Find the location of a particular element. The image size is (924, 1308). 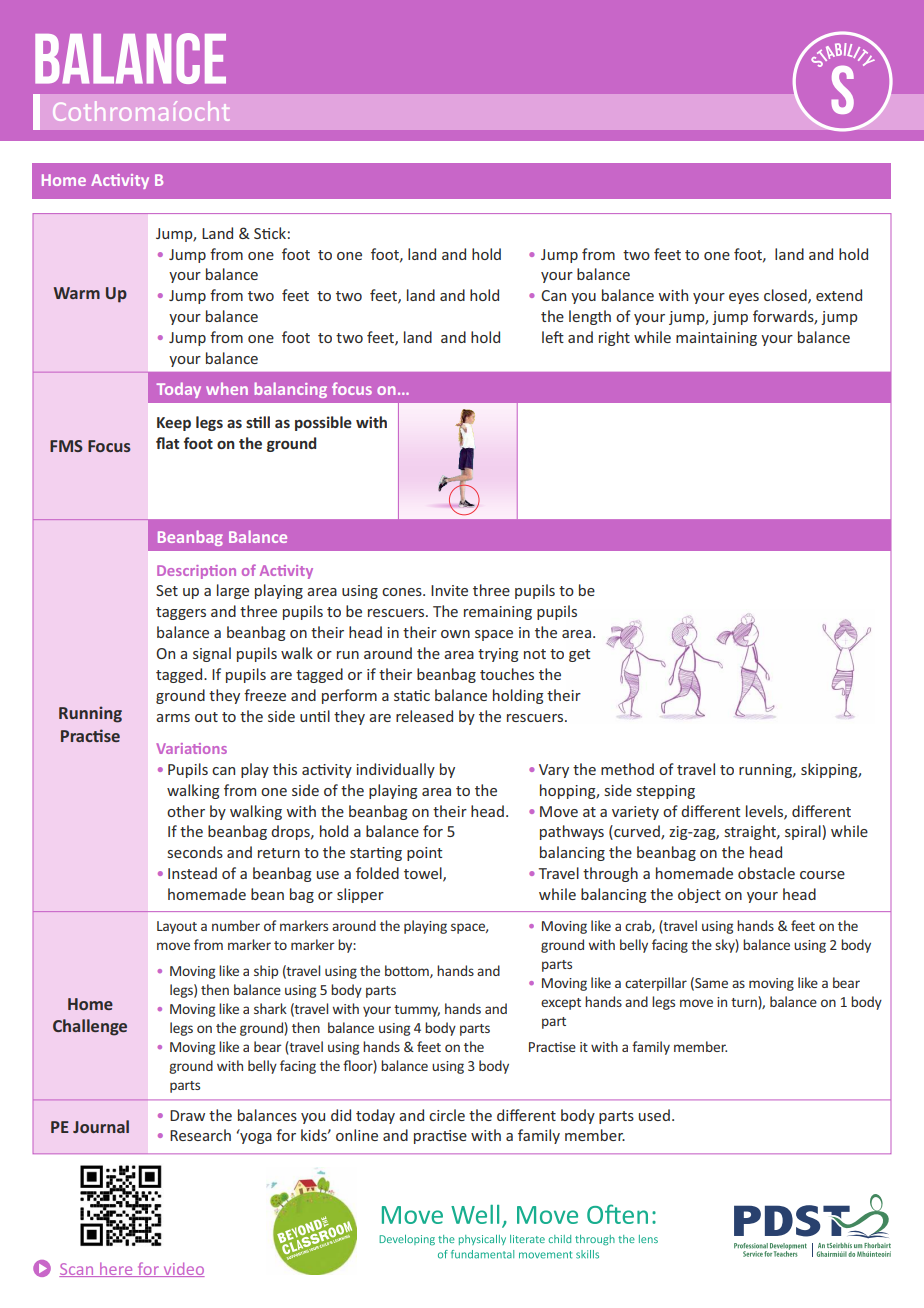

taggers is located at coordinates (181, 613).
